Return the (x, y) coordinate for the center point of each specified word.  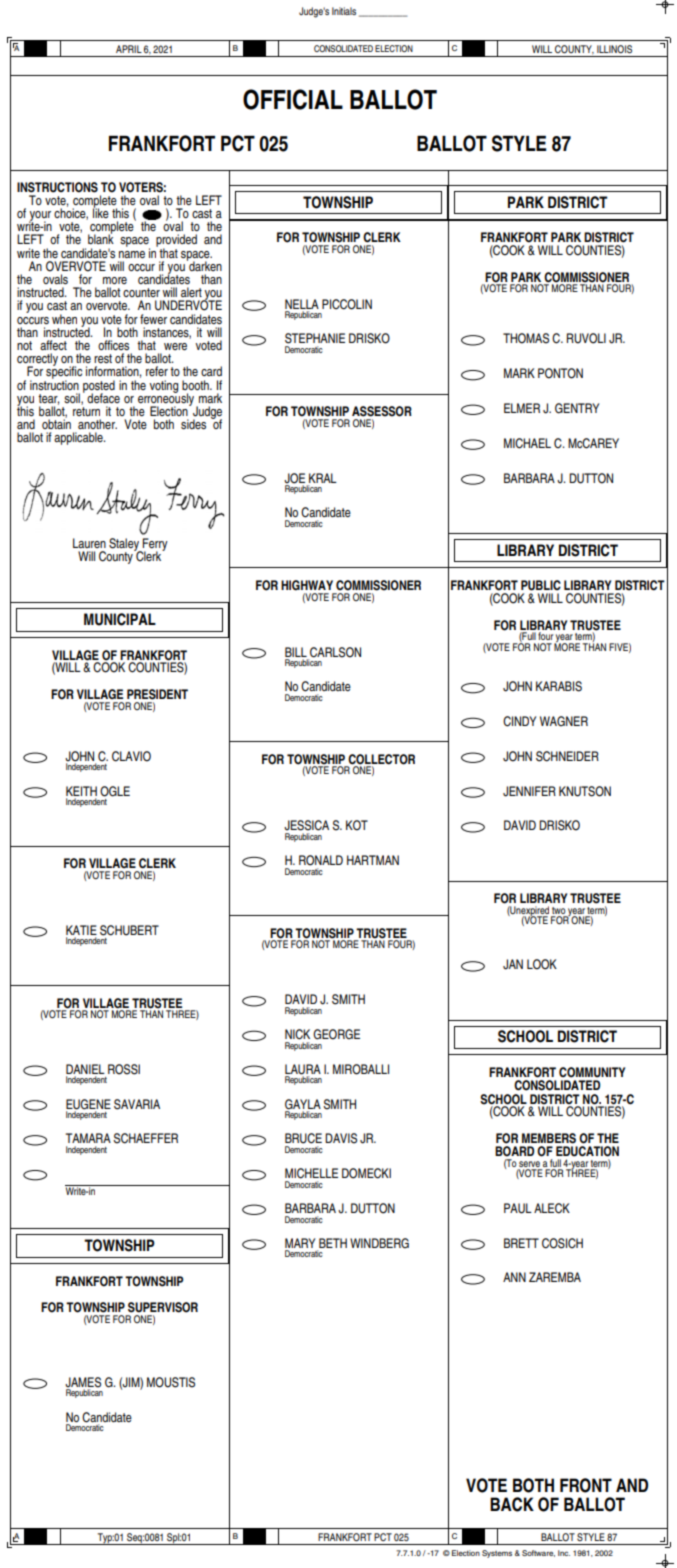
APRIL (129, 49)
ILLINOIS (614, 49)
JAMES (83, 1383)
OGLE (115, 791)
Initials (344, 11)
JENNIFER (529, 791)
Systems (497, 1554)
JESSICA (306, 825)
